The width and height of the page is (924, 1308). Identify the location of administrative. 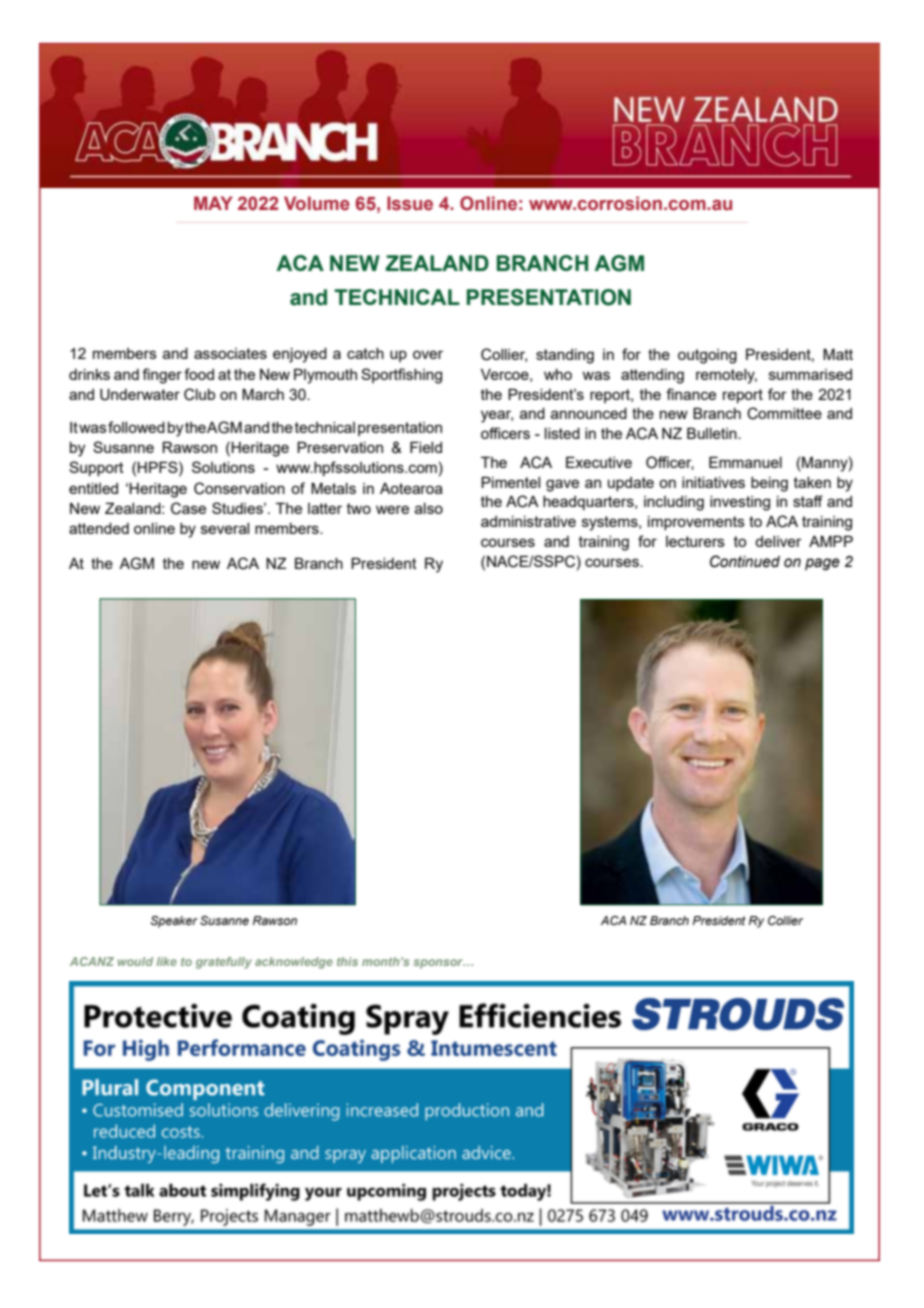
(528, 521).
